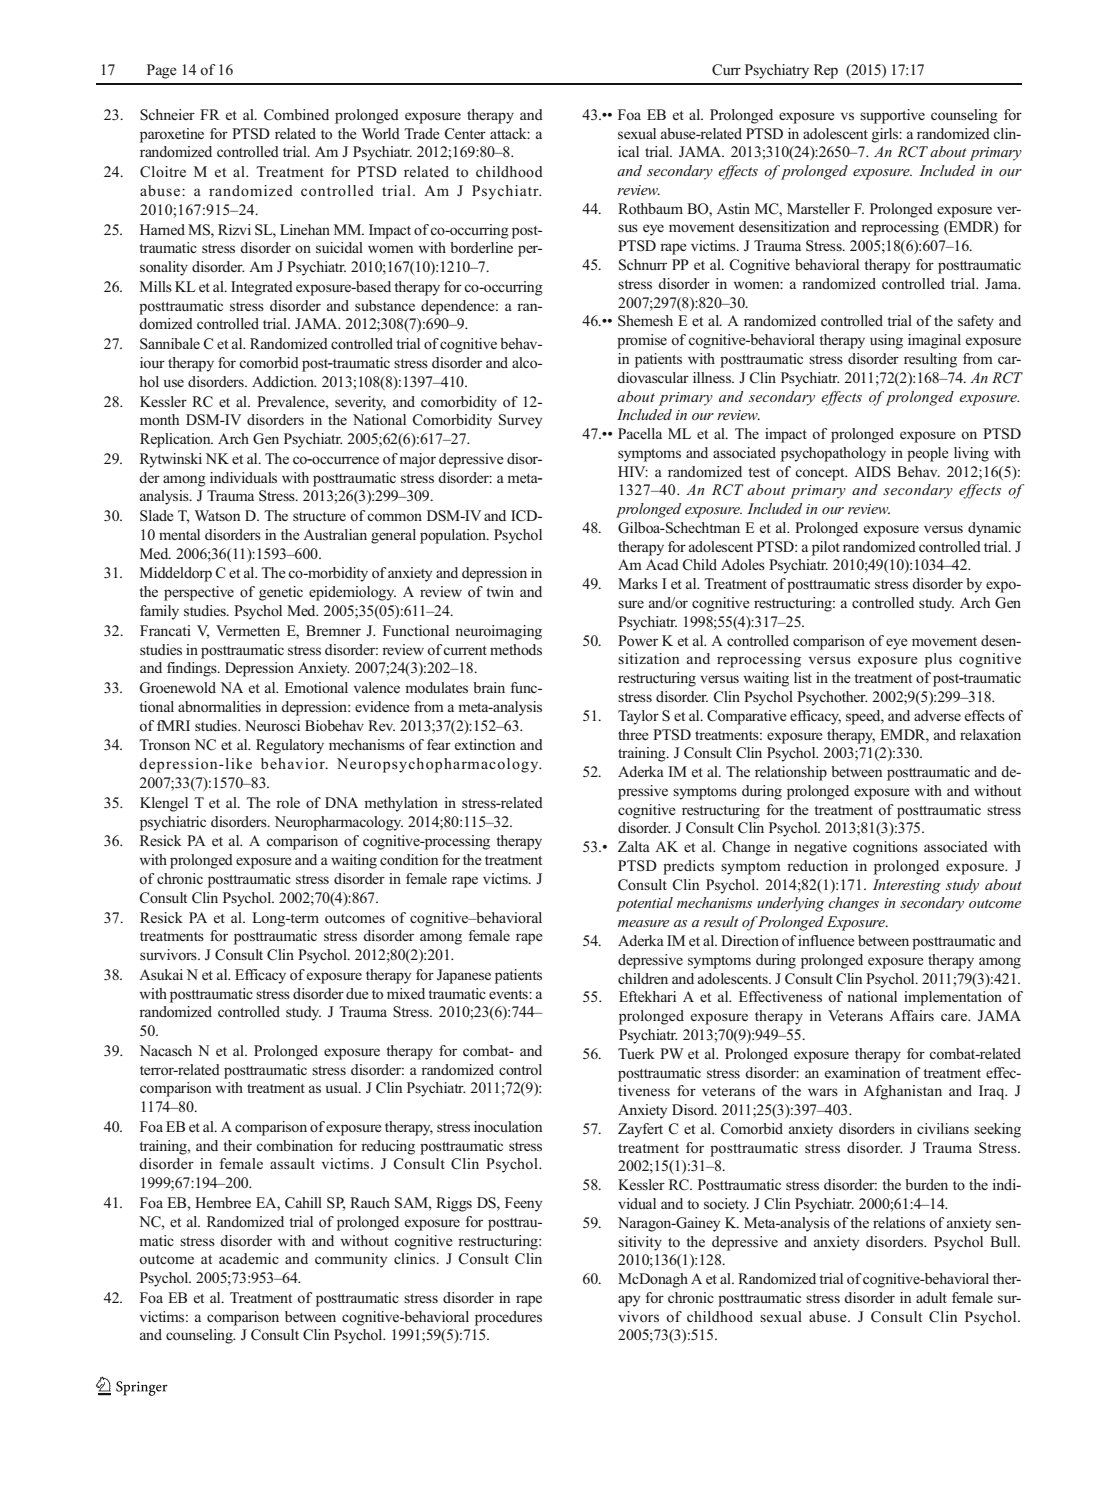  What do you see at coordinates (520, 421) in the document?
I see `Survey` at bounding box center [520, 421].
